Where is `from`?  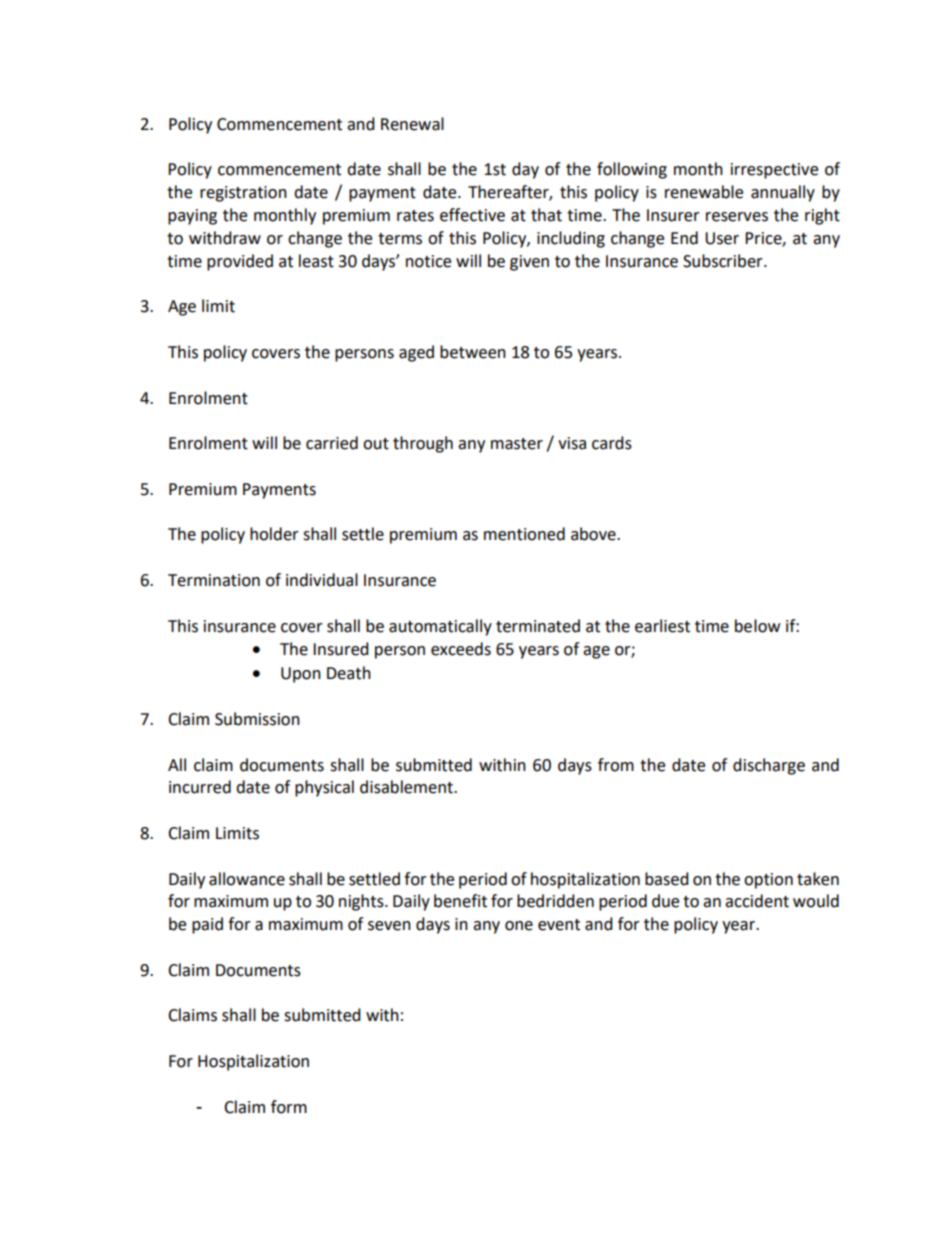 from is located at coordinates (616, 765).
